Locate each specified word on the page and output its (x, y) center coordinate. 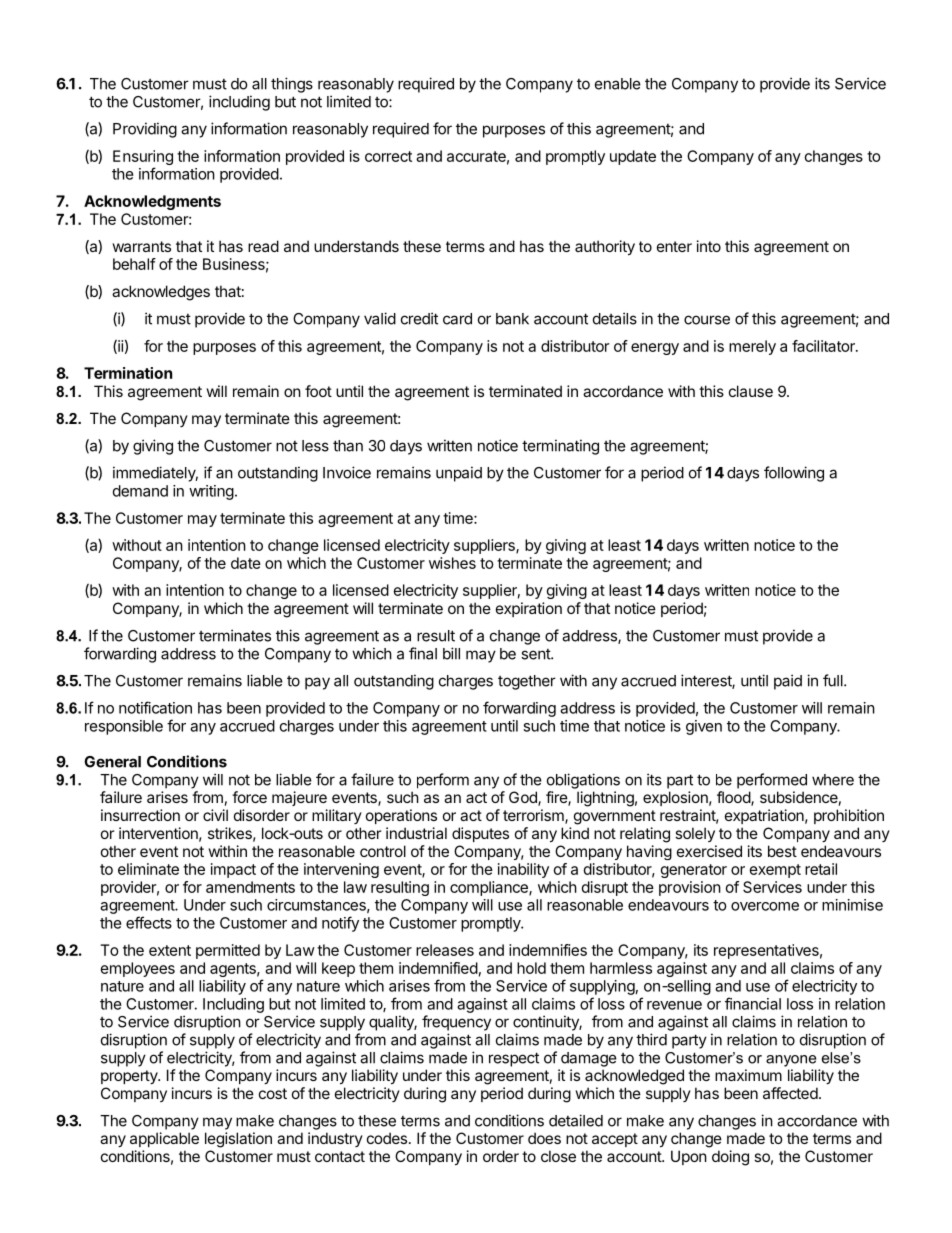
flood (734, 798)
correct (388, 156)
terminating (560, 447)
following (794, 474)
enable (618, 84)
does (544, 1138)
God (524, 798)
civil (215, 815)
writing (211, 492)
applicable (164, 1139)
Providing (145, 130)
